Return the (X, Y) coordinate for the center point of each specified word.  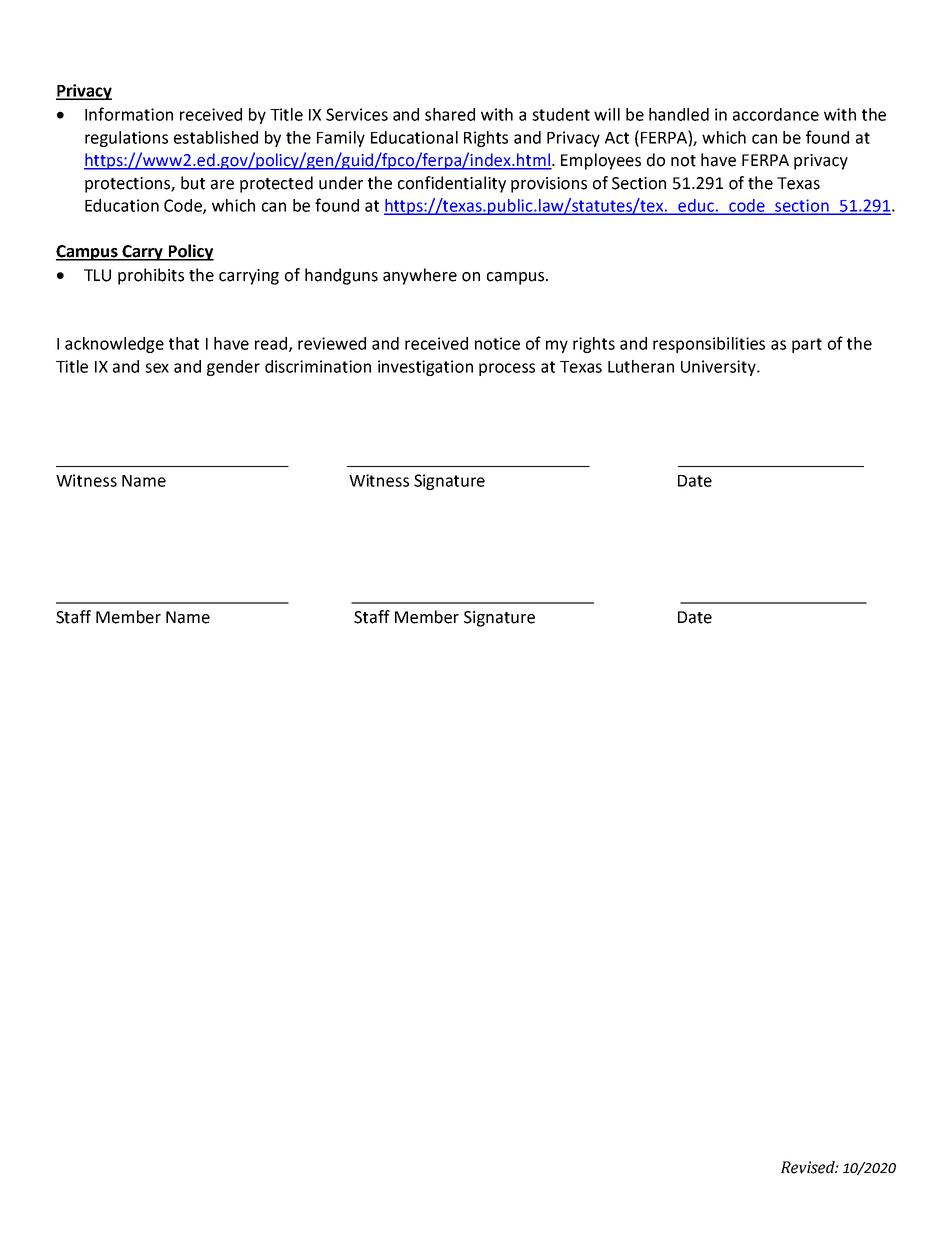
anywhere (420, 276)
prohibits (151, 276)
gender (233, 368)
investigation (425, 368)
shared (450, 114)
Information (129, 114)
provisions (549, 185)
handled (679, 114)
